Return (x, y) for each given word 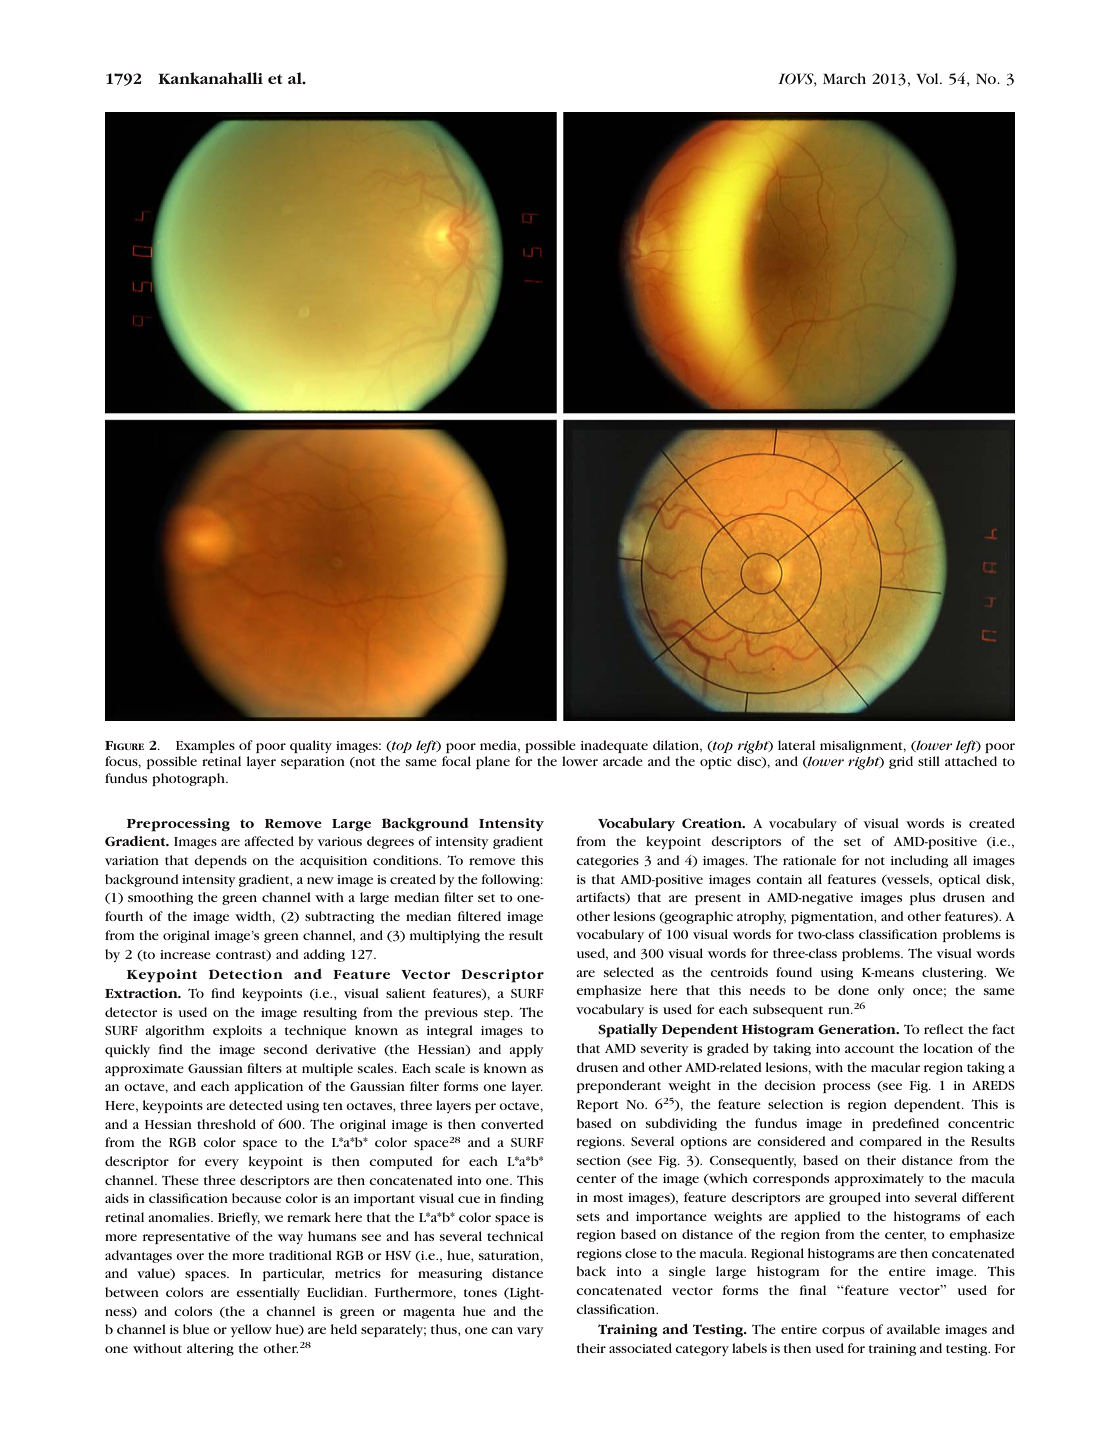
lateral (796, 745)
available (913, 1329)
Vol (928, 78)
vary (530, 1332)
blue (196, 1329)
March (844, 78)
